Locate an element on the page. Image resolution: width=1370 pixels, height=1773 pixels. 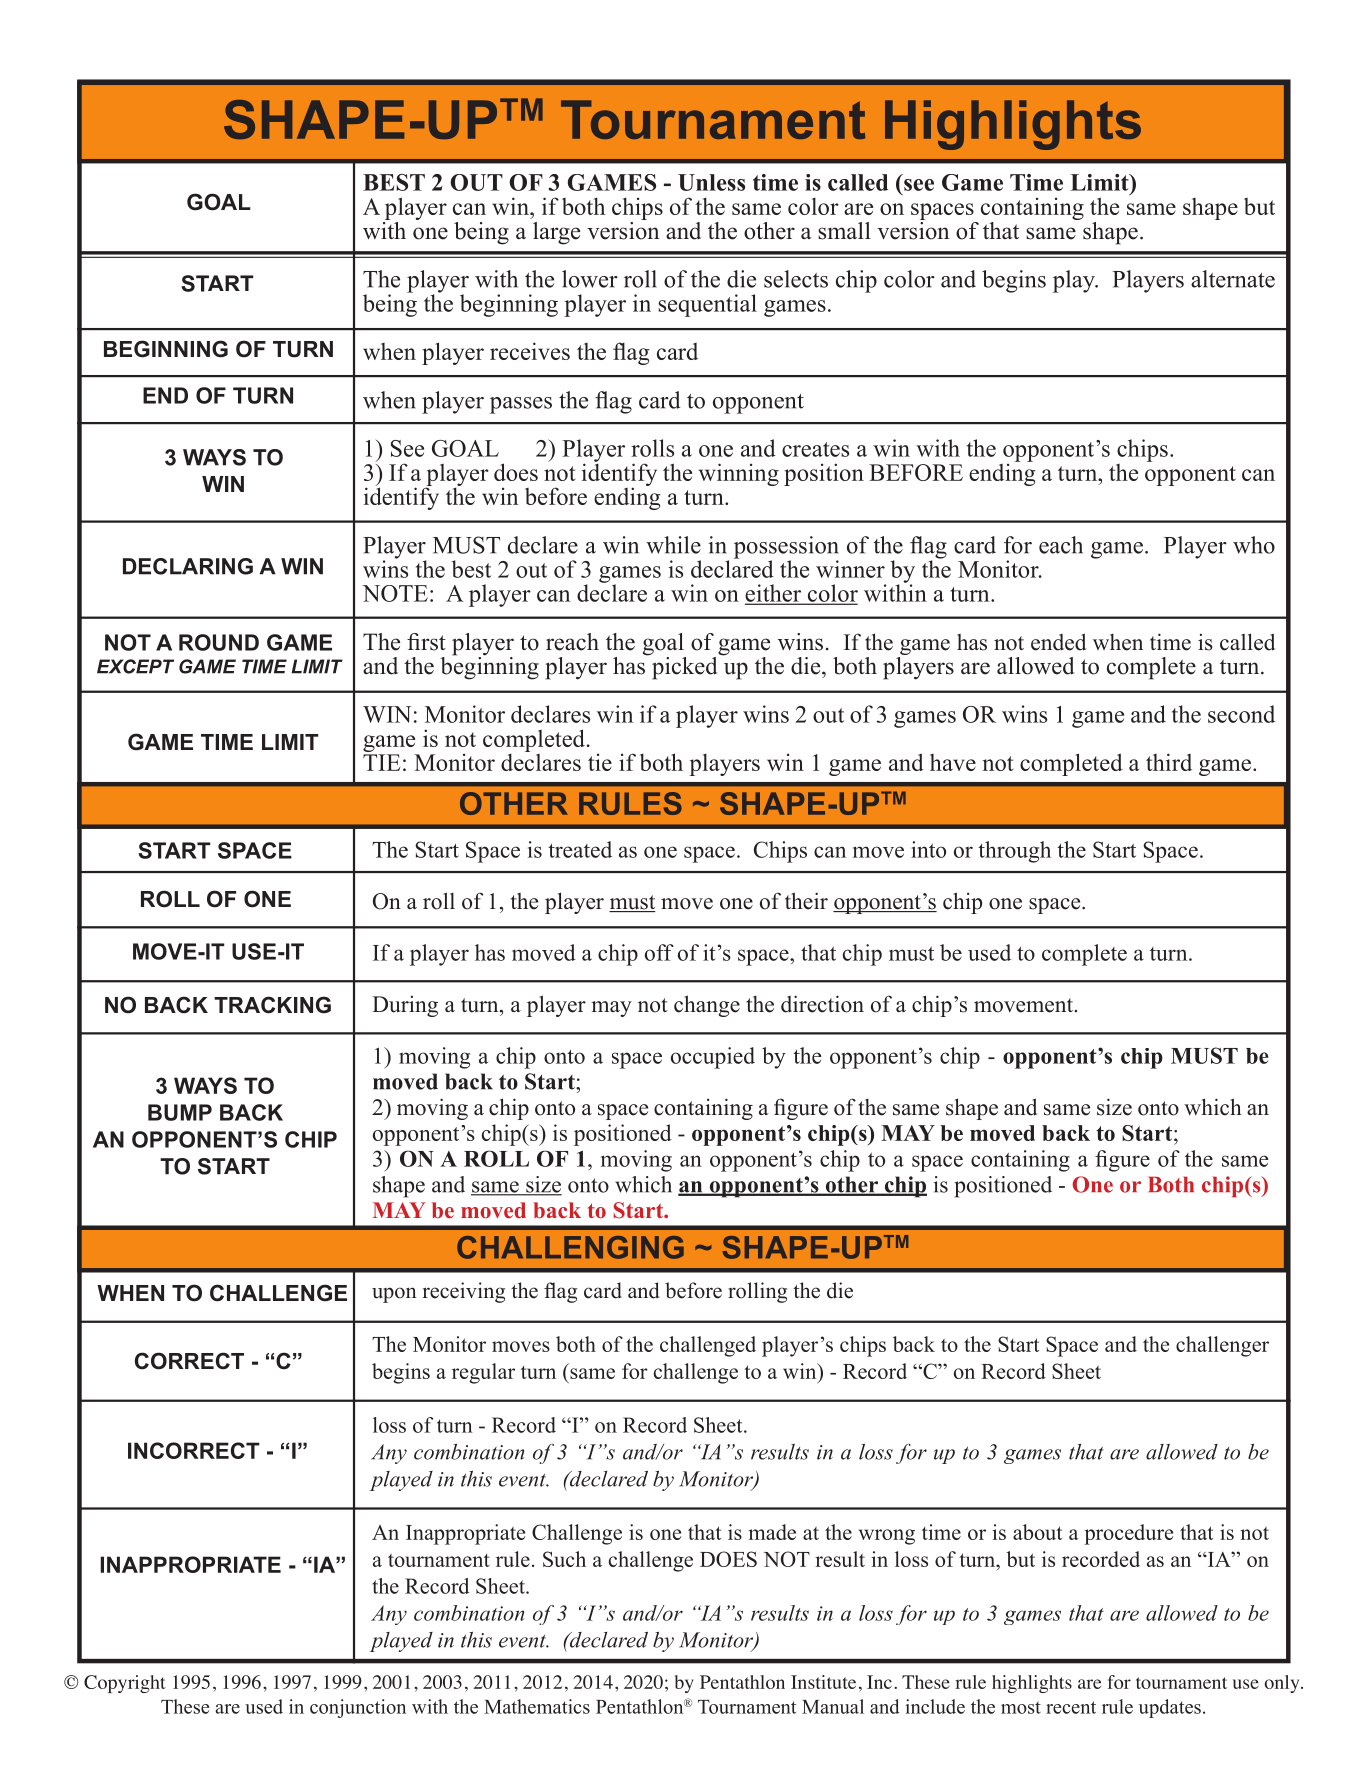
ROUND is located at coordinates (219, 642).
